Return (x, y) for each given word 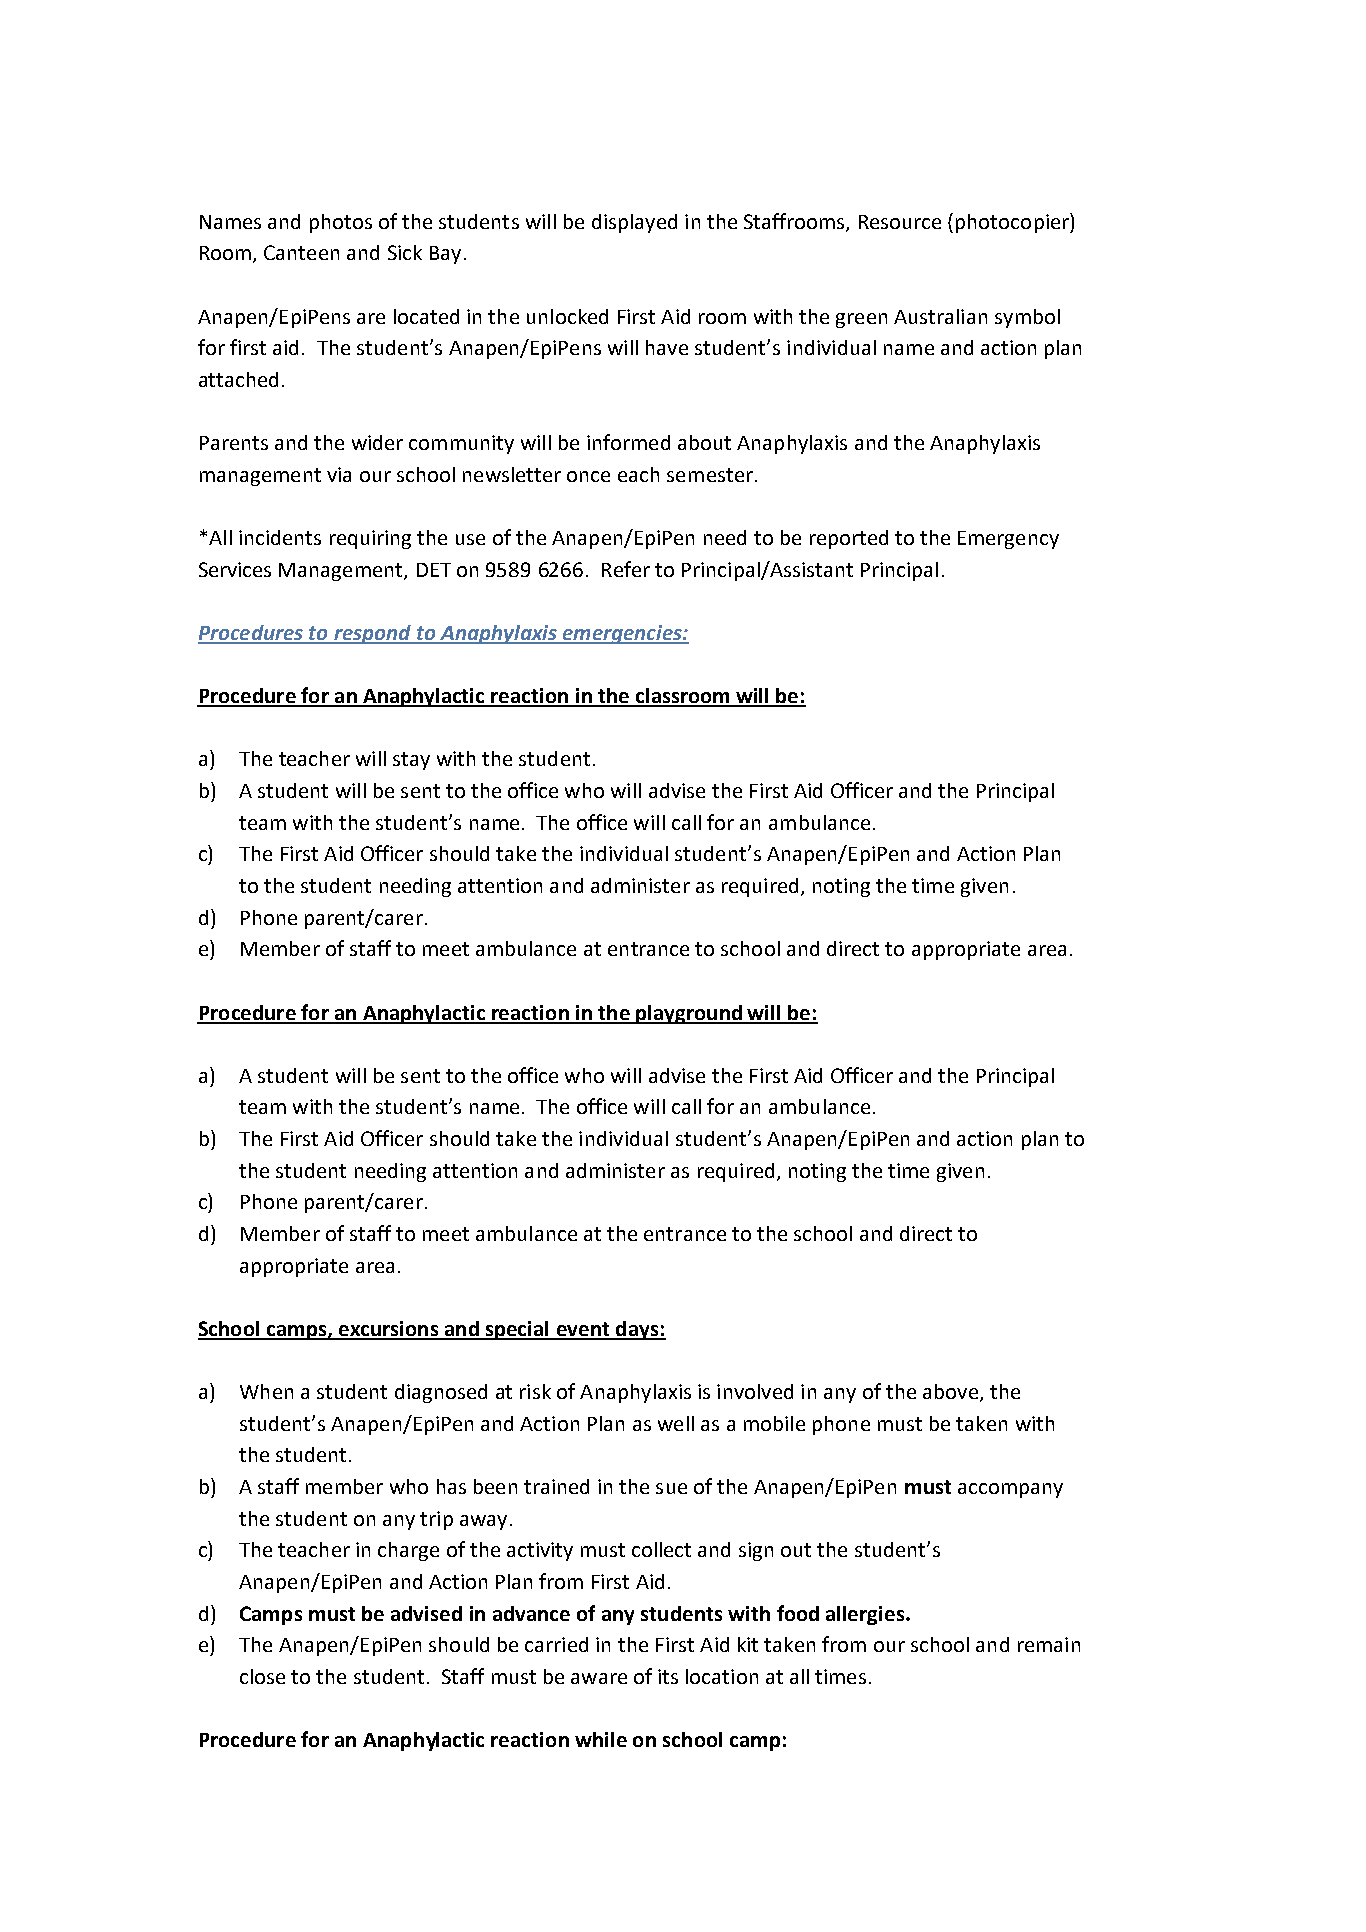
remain (1049, 1644)
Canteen (301, 252)
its (668, 1676)
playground (689, 1014)
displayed (634, 223)
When (266, 1391)
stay (411, 761)
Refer (626, 569)
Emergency (1008, 540)
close (262, 1676)
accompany (1010, 1490)
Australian (940, 316)
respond (372, 634)
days (637, 1330)
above (950, 1391)
